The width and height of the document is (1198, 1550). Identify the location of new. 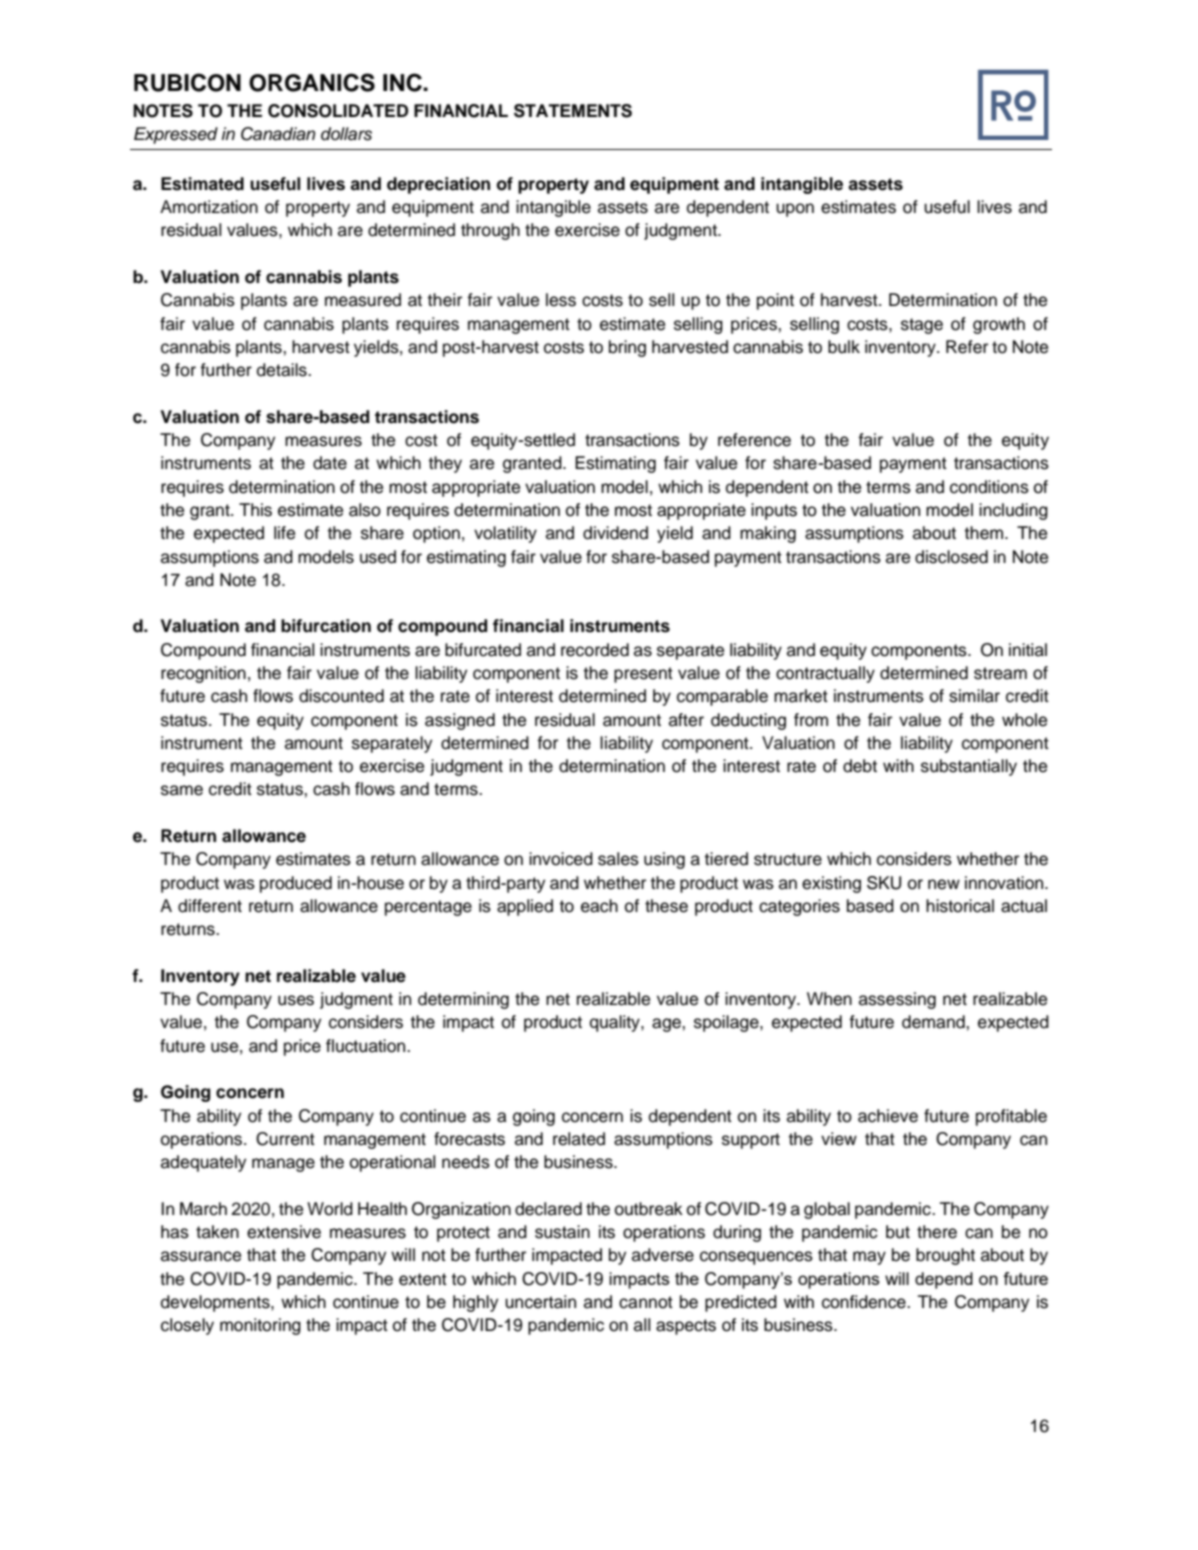
(944, 884).
